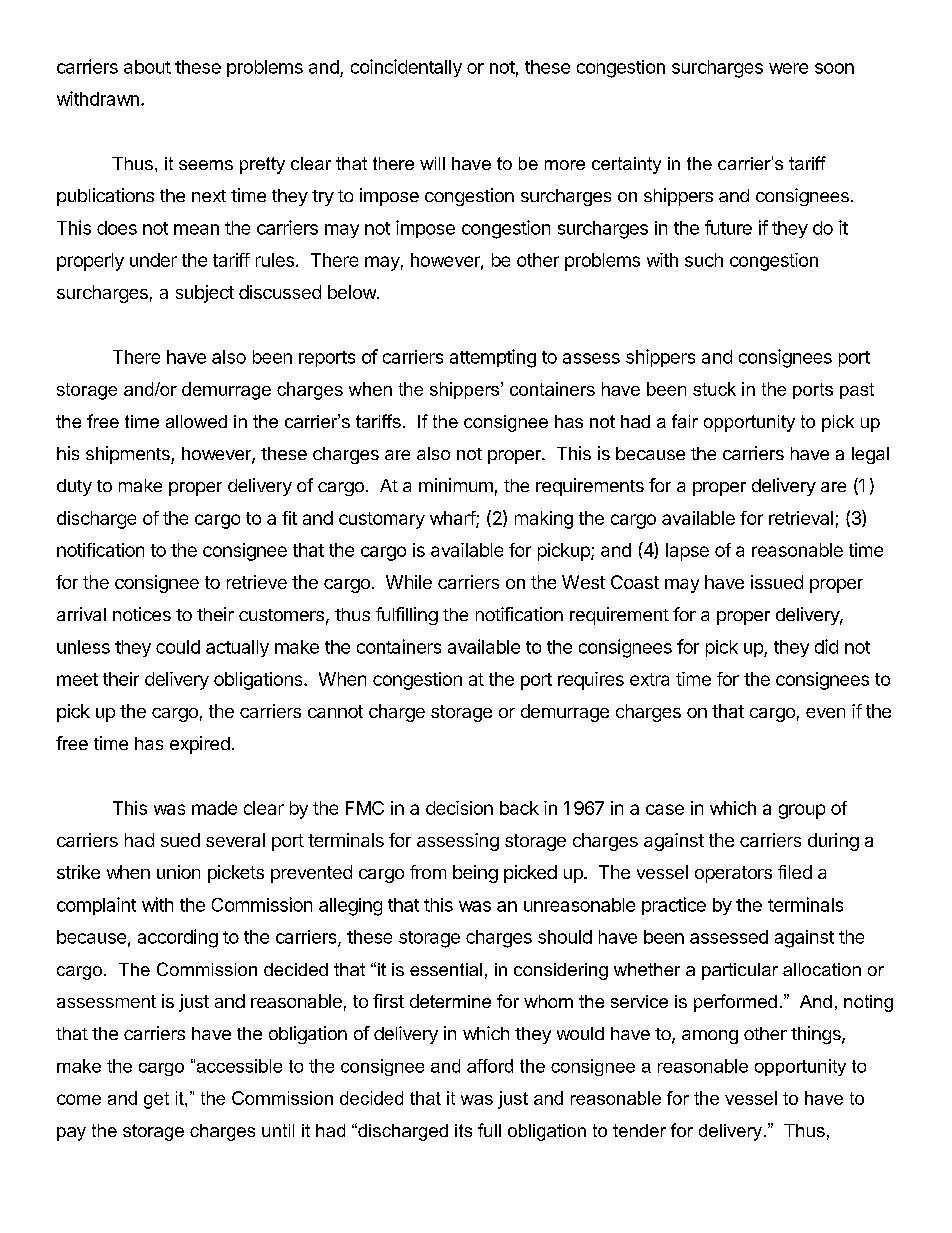 Image resolution: width=952 pixels, height=1233 pixels. Describe the element at coordinates (788, 68) in the image. I see `were` at that location.
